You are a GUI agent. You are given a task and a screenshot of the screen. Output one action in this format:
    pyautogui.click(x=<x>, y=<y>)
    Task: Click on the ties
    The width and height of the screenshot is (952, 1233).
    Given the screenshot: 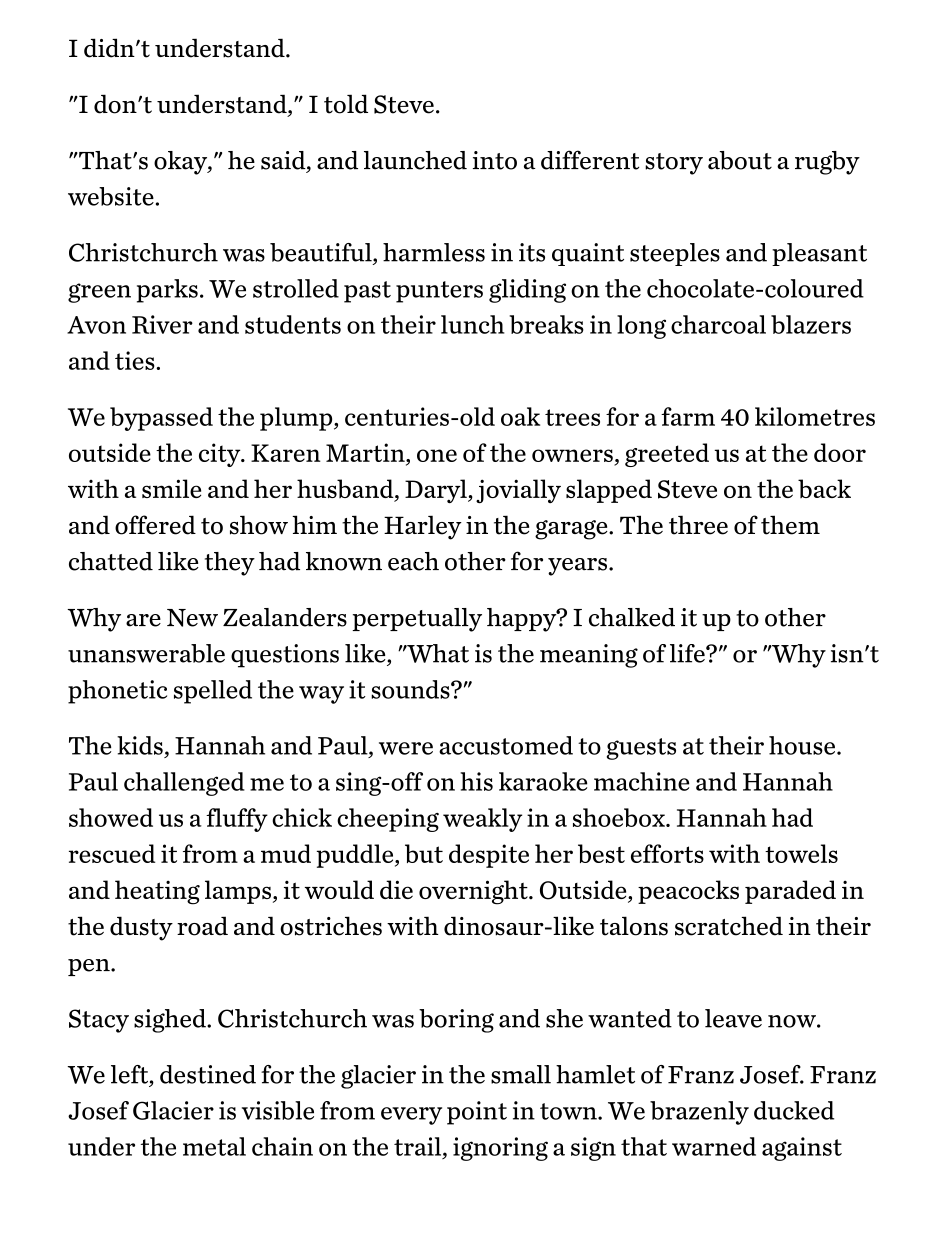 What is the action you would take?
    pyautogui.click(x=136, y=360)
